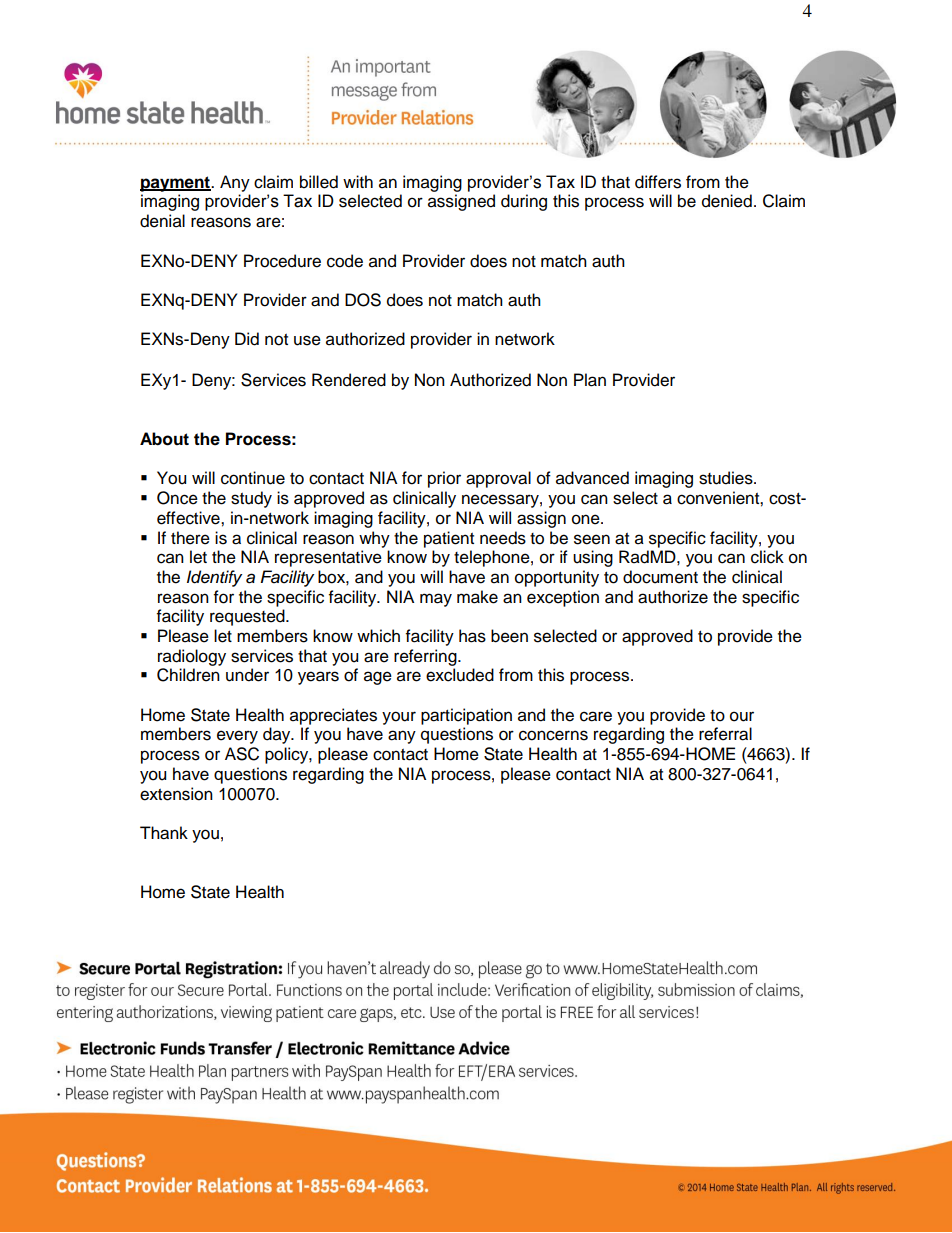 The height and width of the page is (1233, 952). Describe the element at coordinates (251, 499) in the page. I see `study` at that location.
